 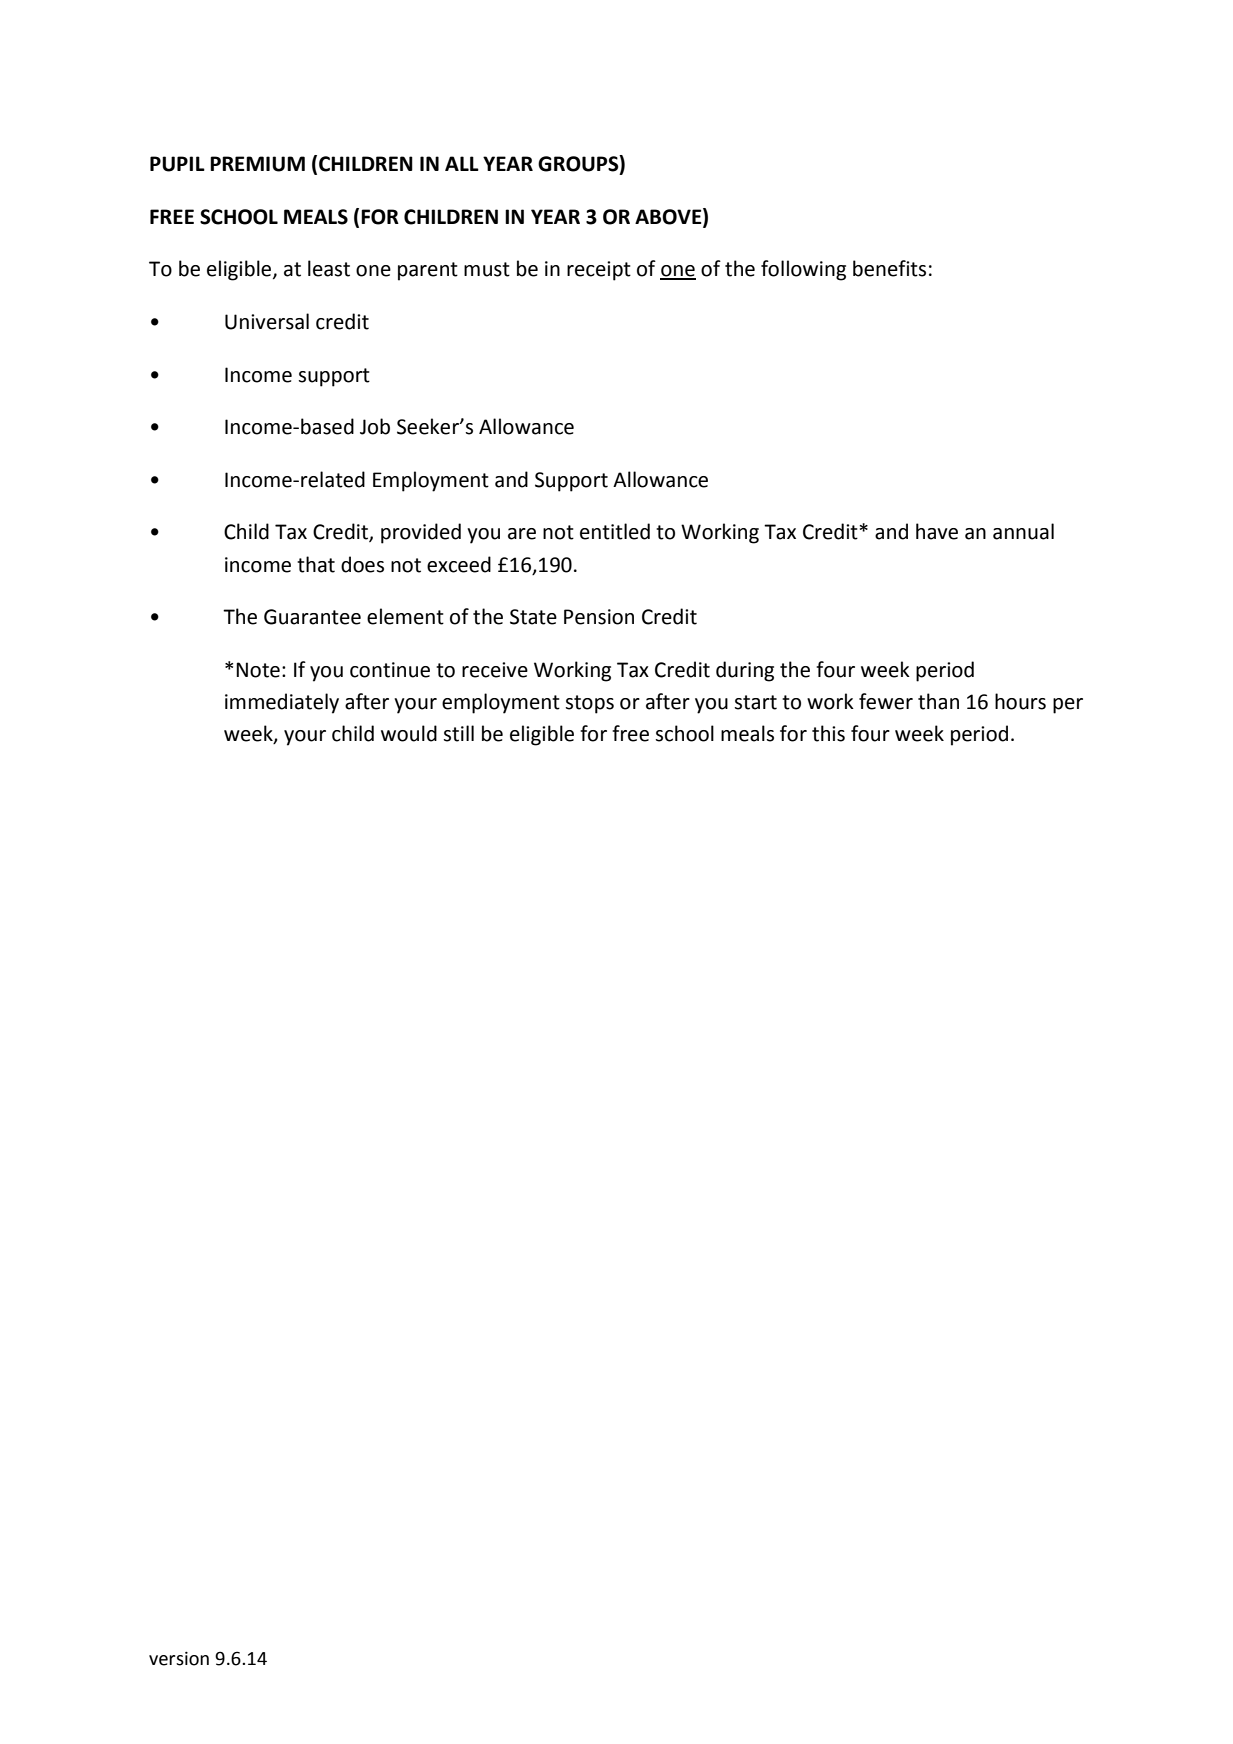 What do you see at coordinates (599, 271) in the image?
I see `receipt` at bounding box center [599, 271].
